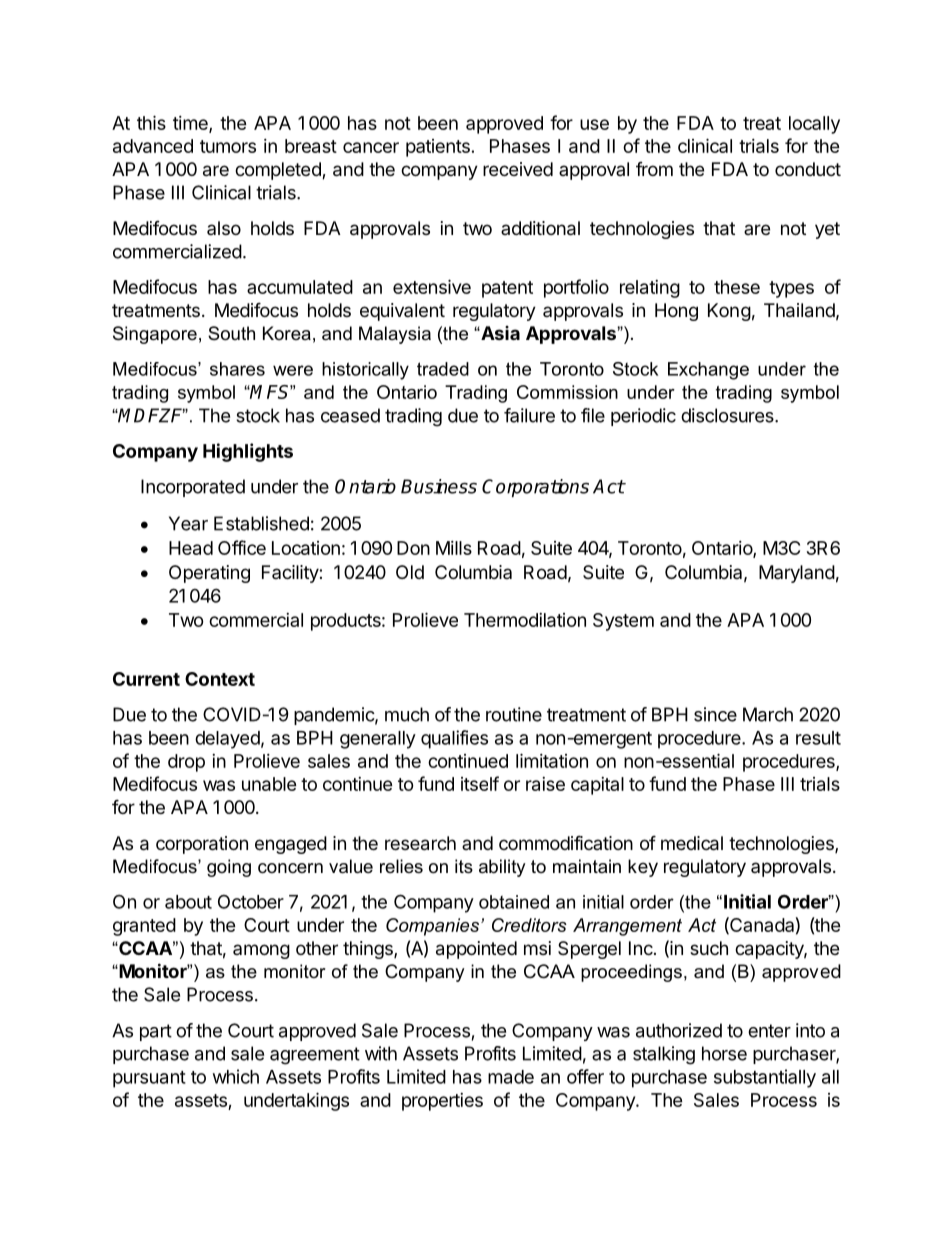 The image size is (952, 1233). Describe the element at coordinates (518, 169) in the document. I see `received` at that location.
